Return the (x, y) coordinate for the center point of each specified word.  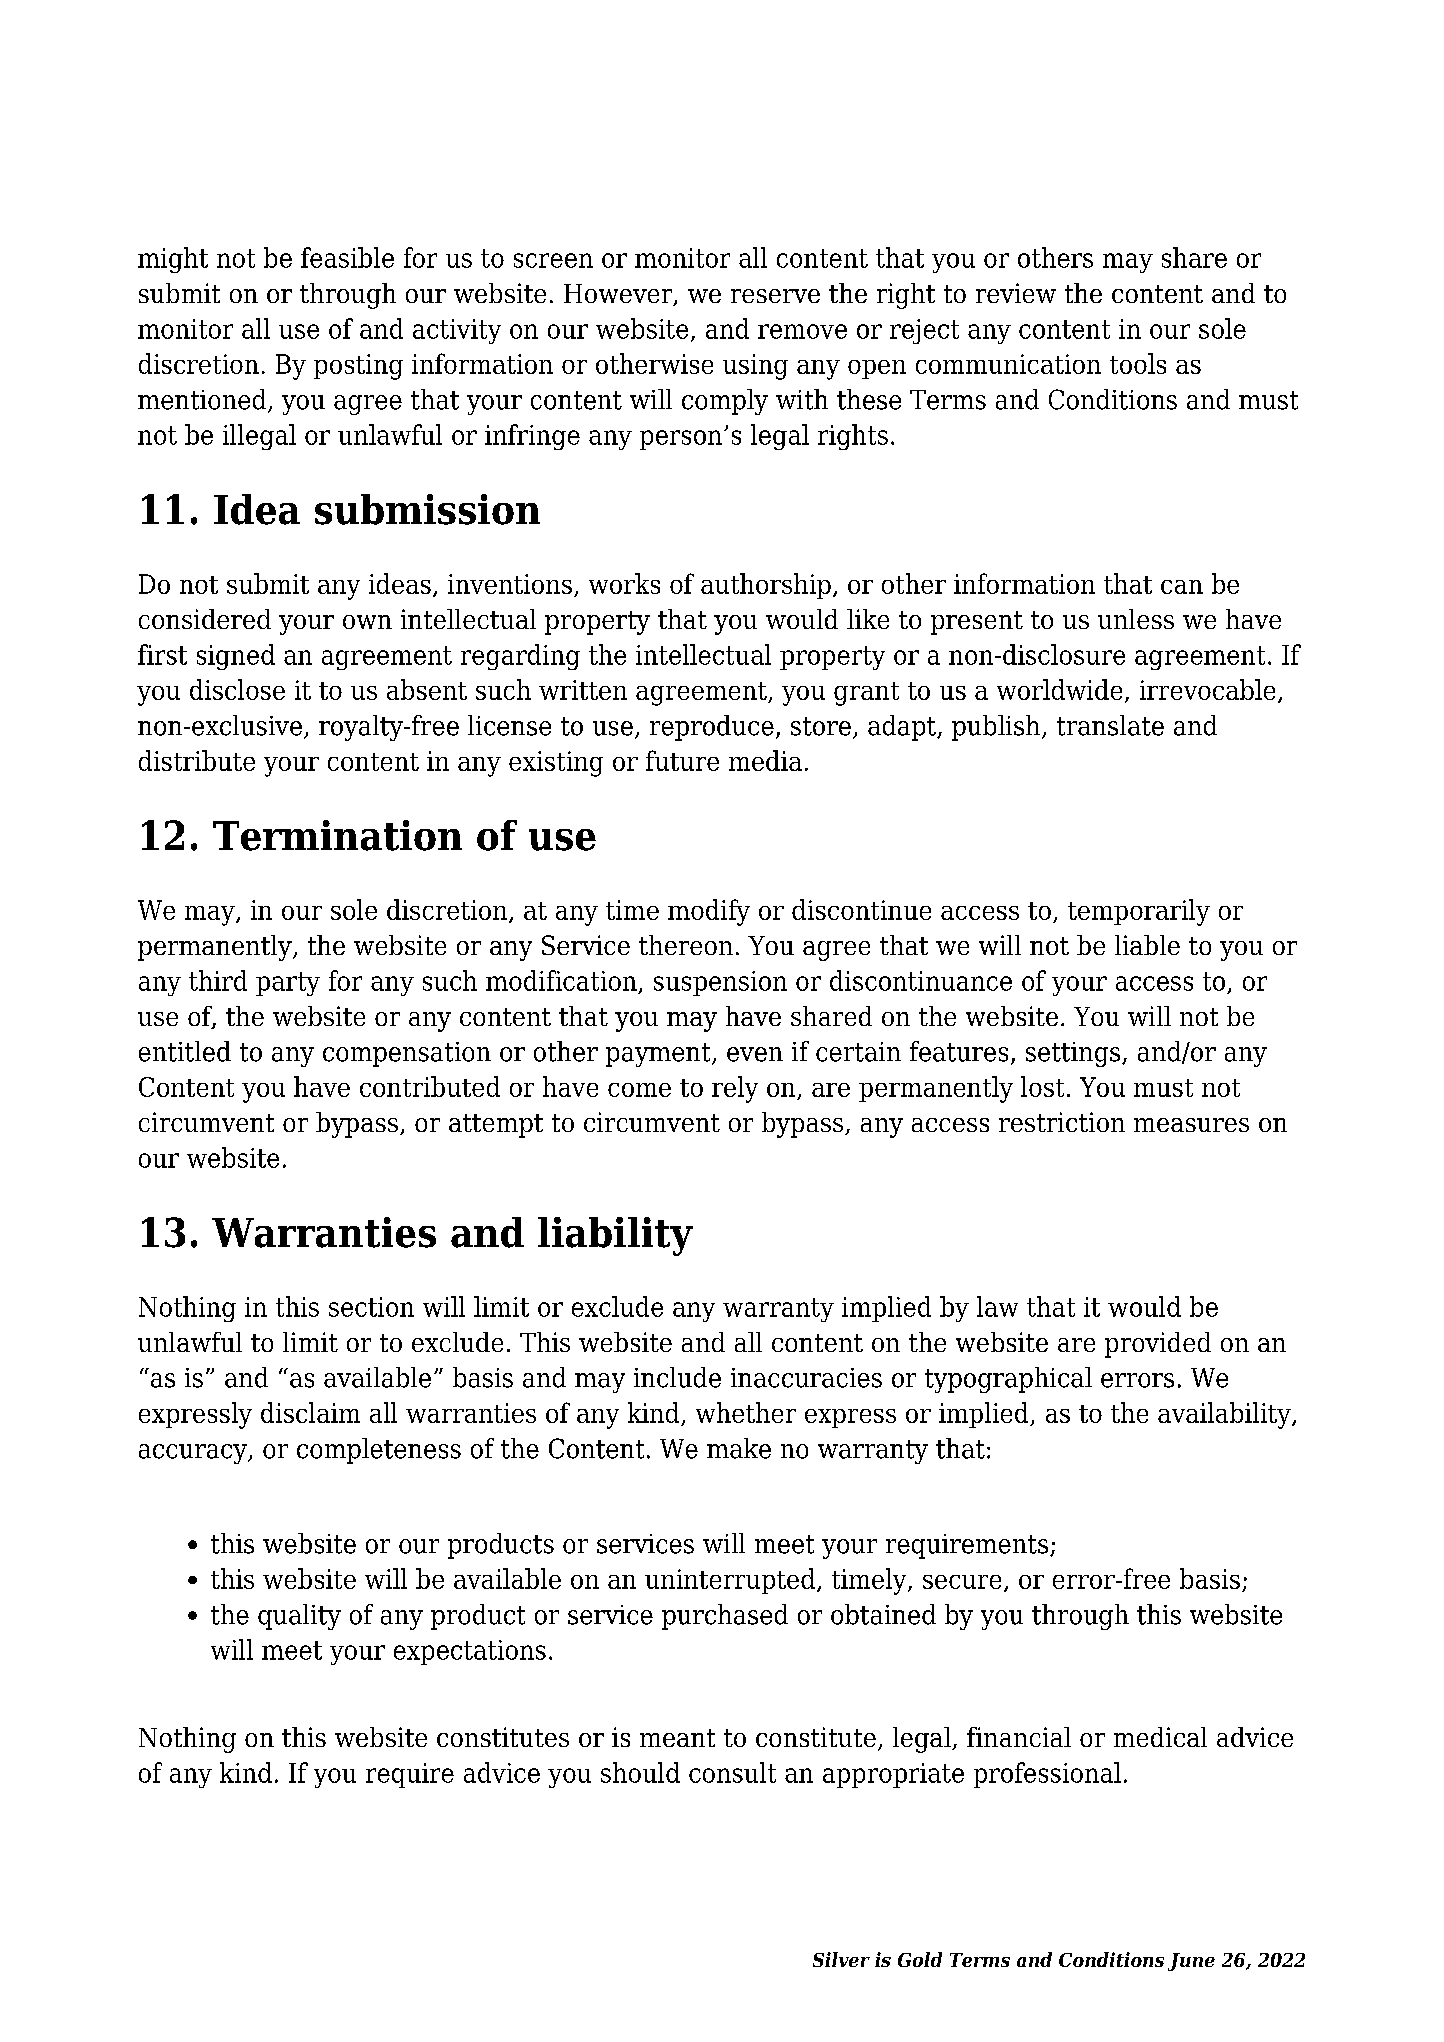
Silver (841, 1959)
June (1191, 1962)
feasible (347, 257)
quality (299, 1617)
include (677, 1377)
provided (1158, 1345)
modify (709, 912)
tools (1138, 363)
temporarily (1139, 912)
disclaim (310, 1412)
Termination (337, 835)
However (619, 295)
